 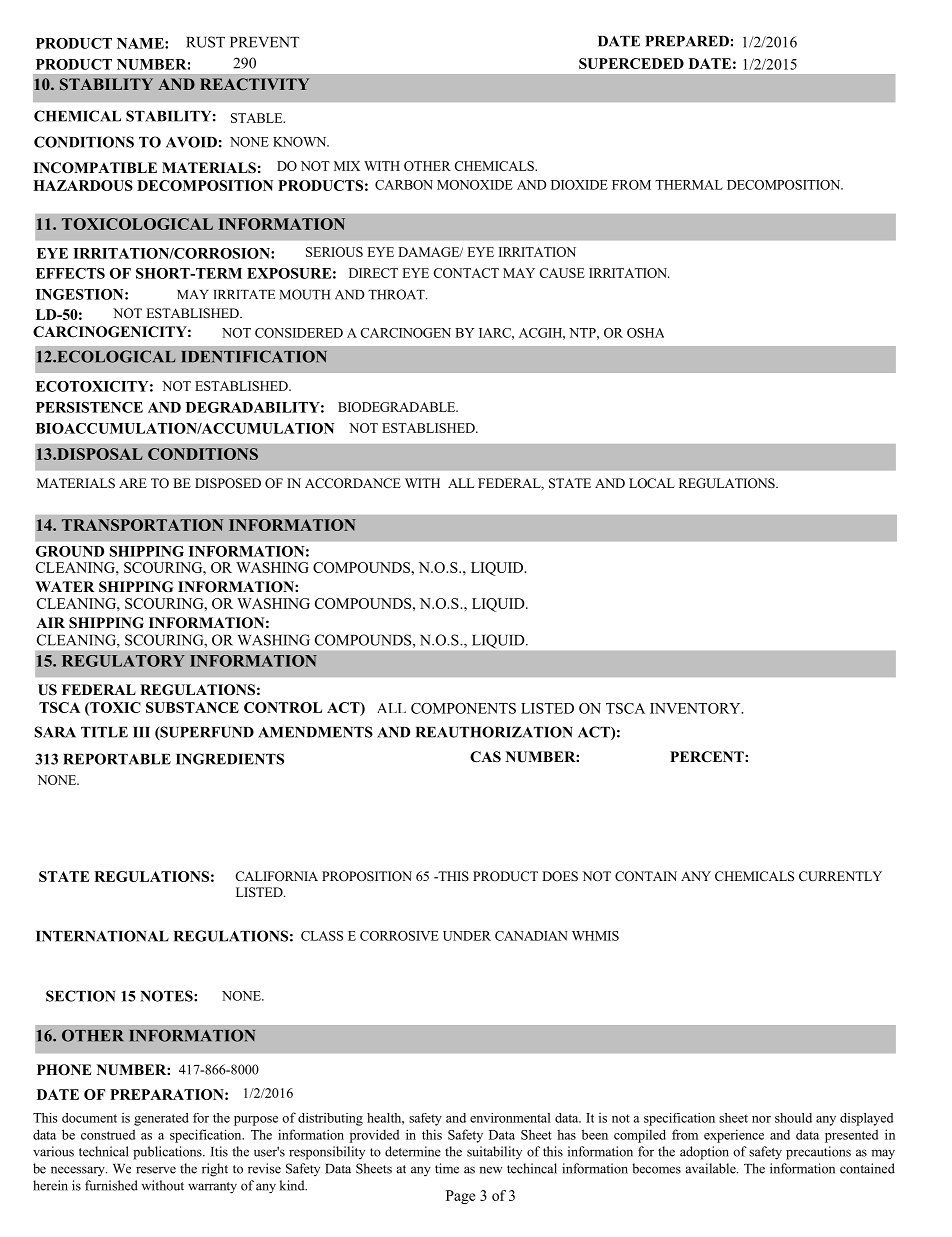 What do you see at coordinates (687, 41) in the document?
I see `PREPARED` at bounding box center [687, 41].
